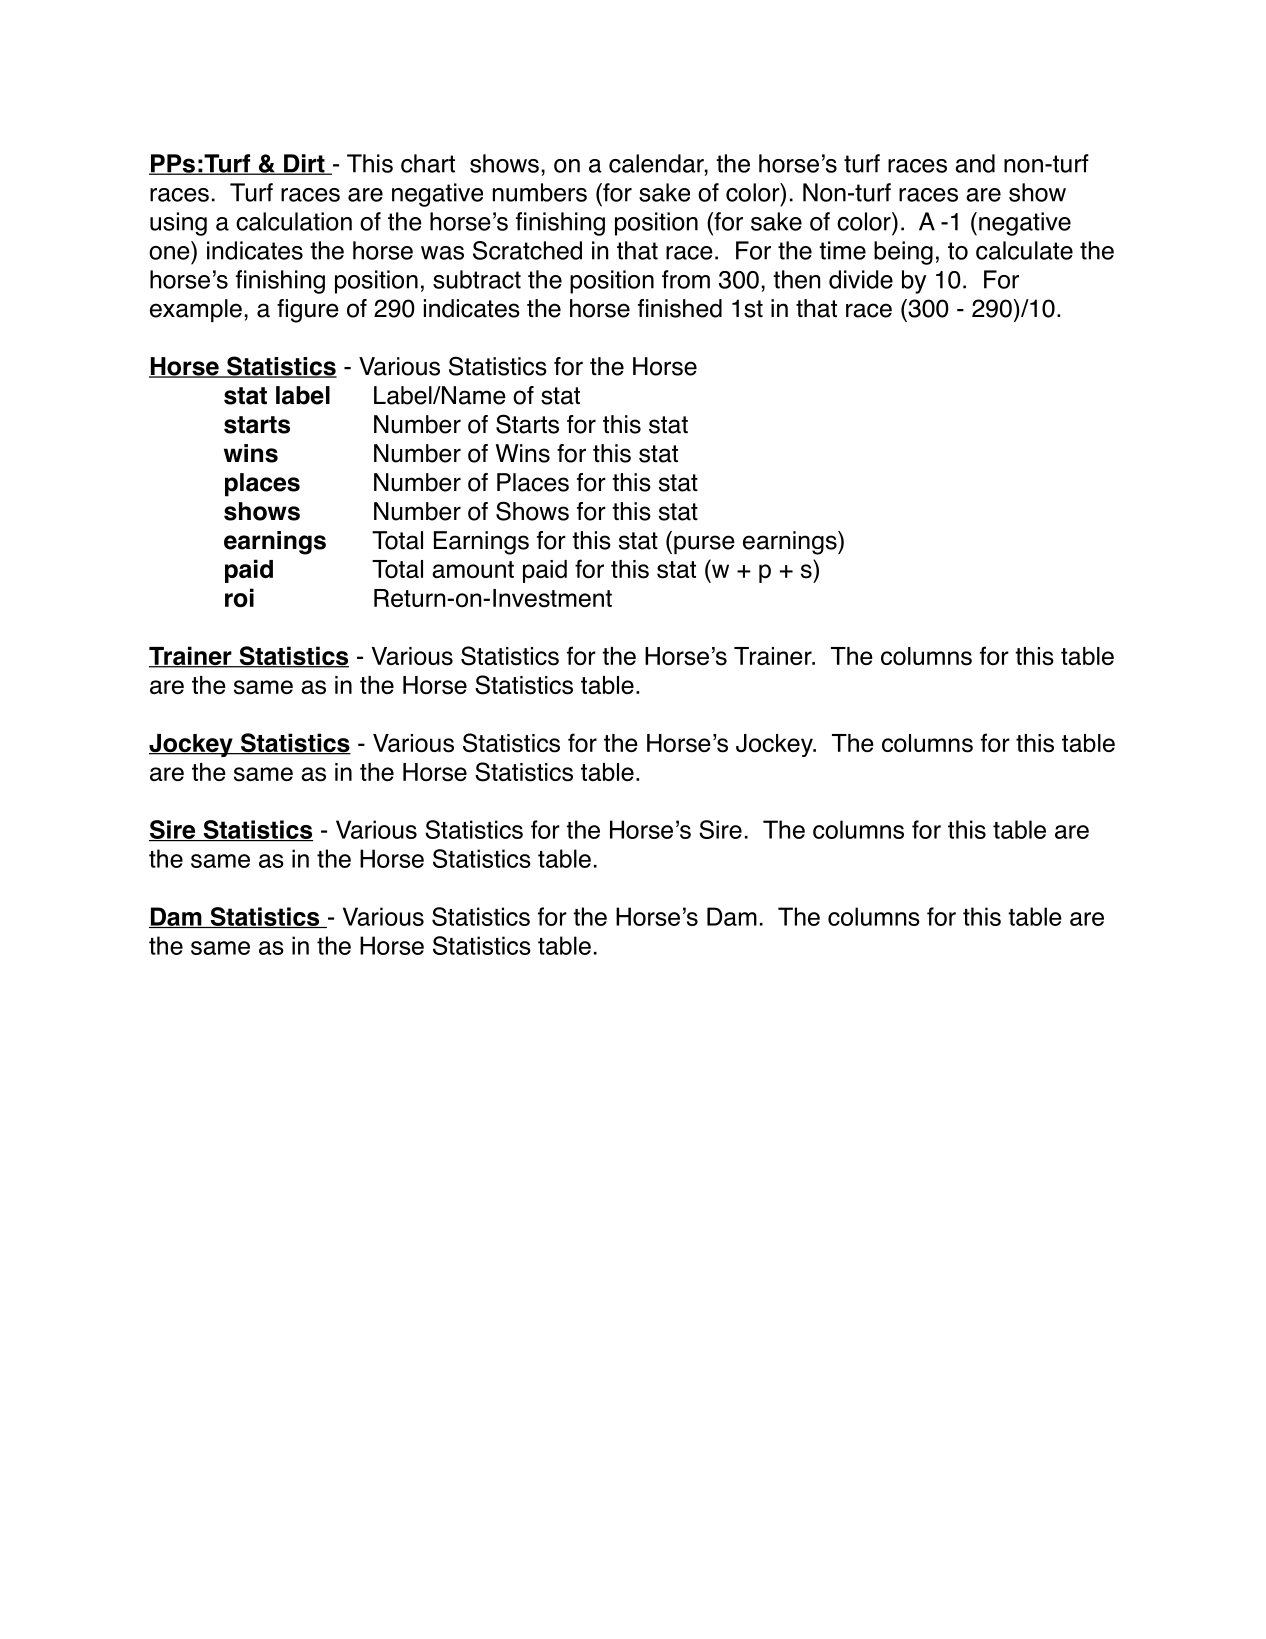 The width and height of the image is (1266, 1639). Describe the element at coordinates (239, 597) in the image. I see `roi` at that location.
